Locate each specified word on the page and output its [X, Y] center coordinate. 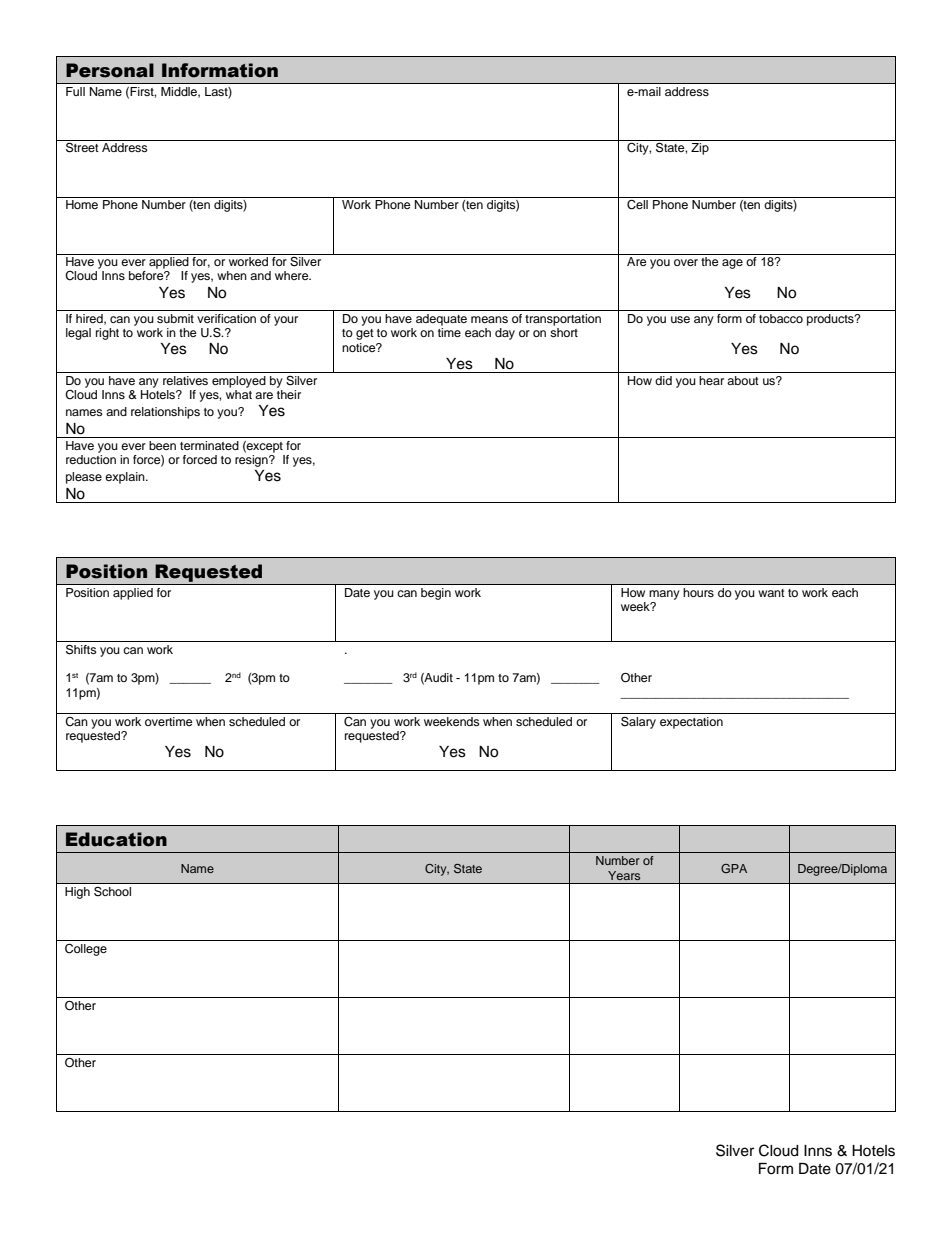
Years [624, 875]
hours [699, 592]
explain [126, 478]
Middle [180, 92]
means [489, 319]
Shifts [81, 649]
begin [436, 594]
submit [175, 318]
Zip [700, 149]
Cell [637, 205]
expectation [691, 723]
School [112, 891]
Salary [638, 722]
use [680, 319]
